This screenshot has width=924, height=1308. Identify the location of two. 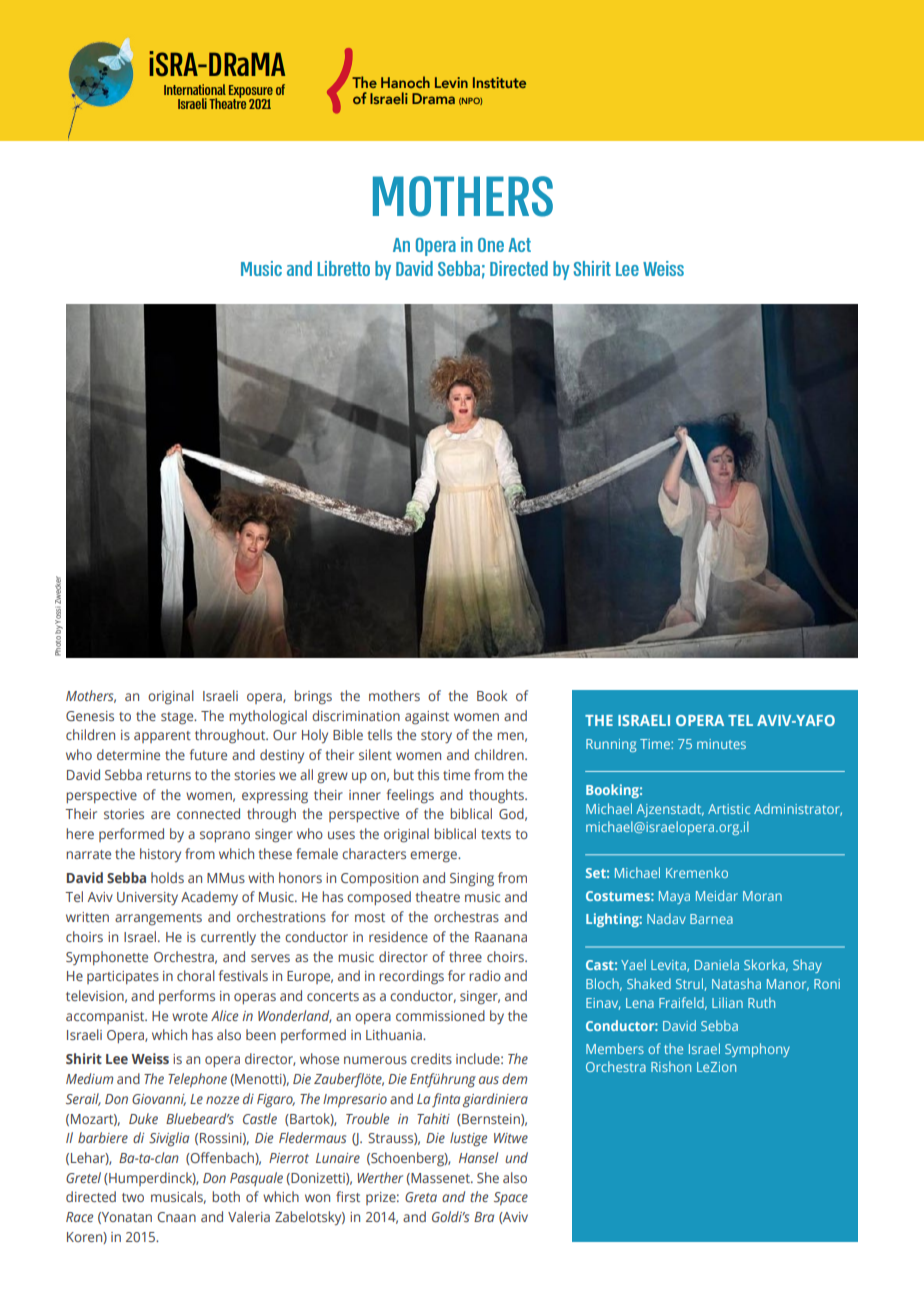
(133, 1197).
